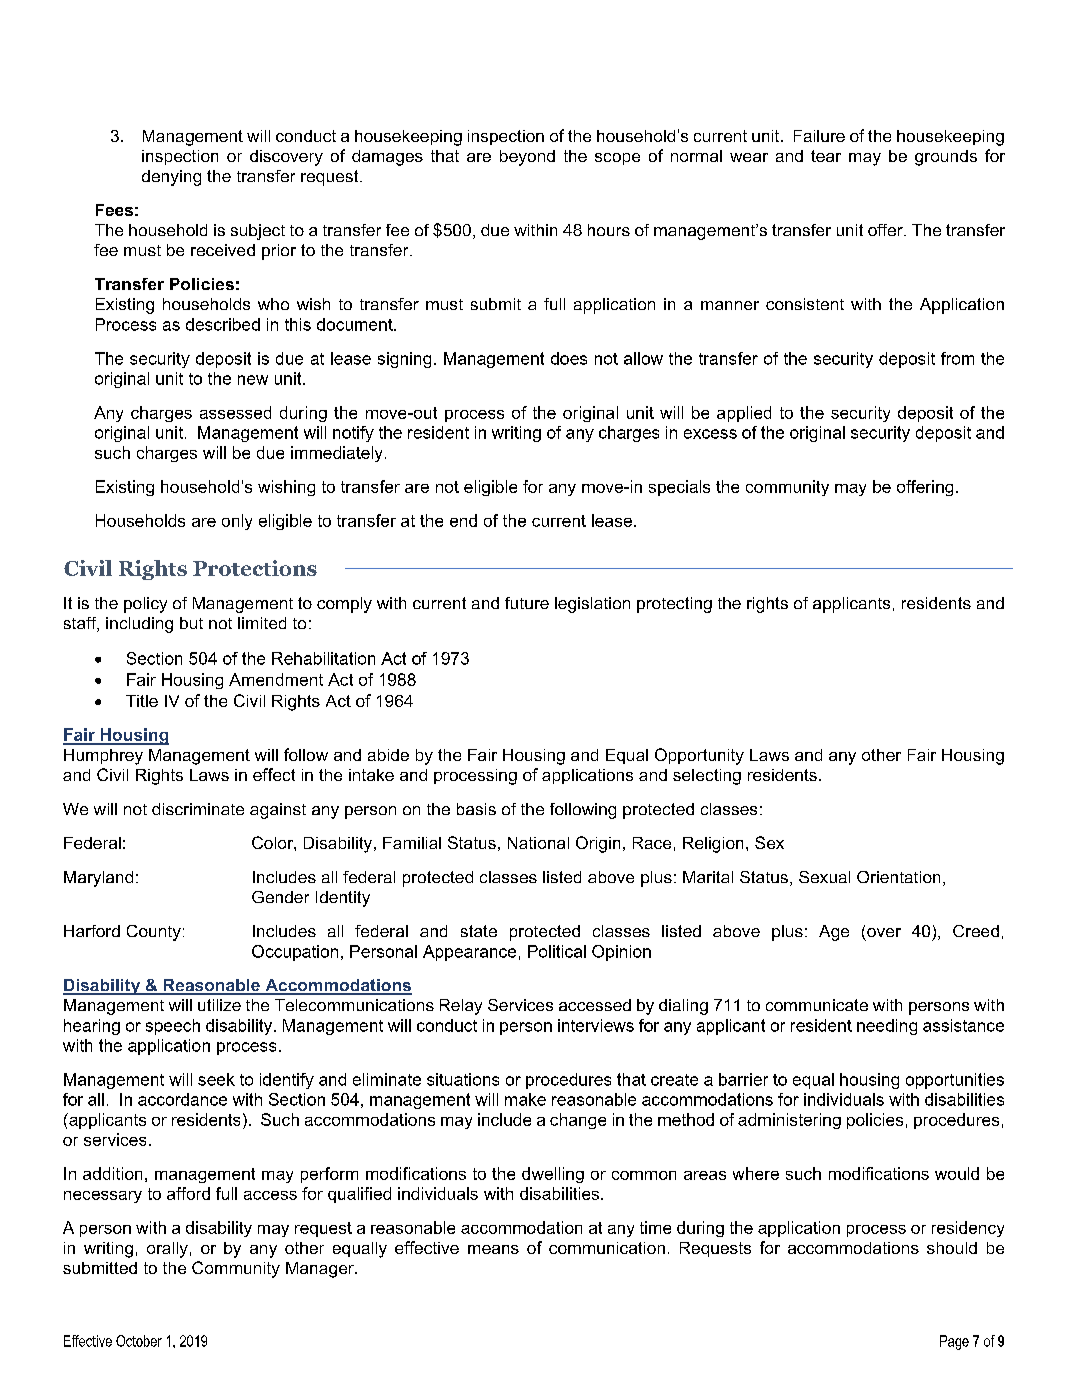 The image size is (1068, 1382). What do you see at coordinates (707, 777) in the image?
I see `selecting` at bounding box center [707, 777].
